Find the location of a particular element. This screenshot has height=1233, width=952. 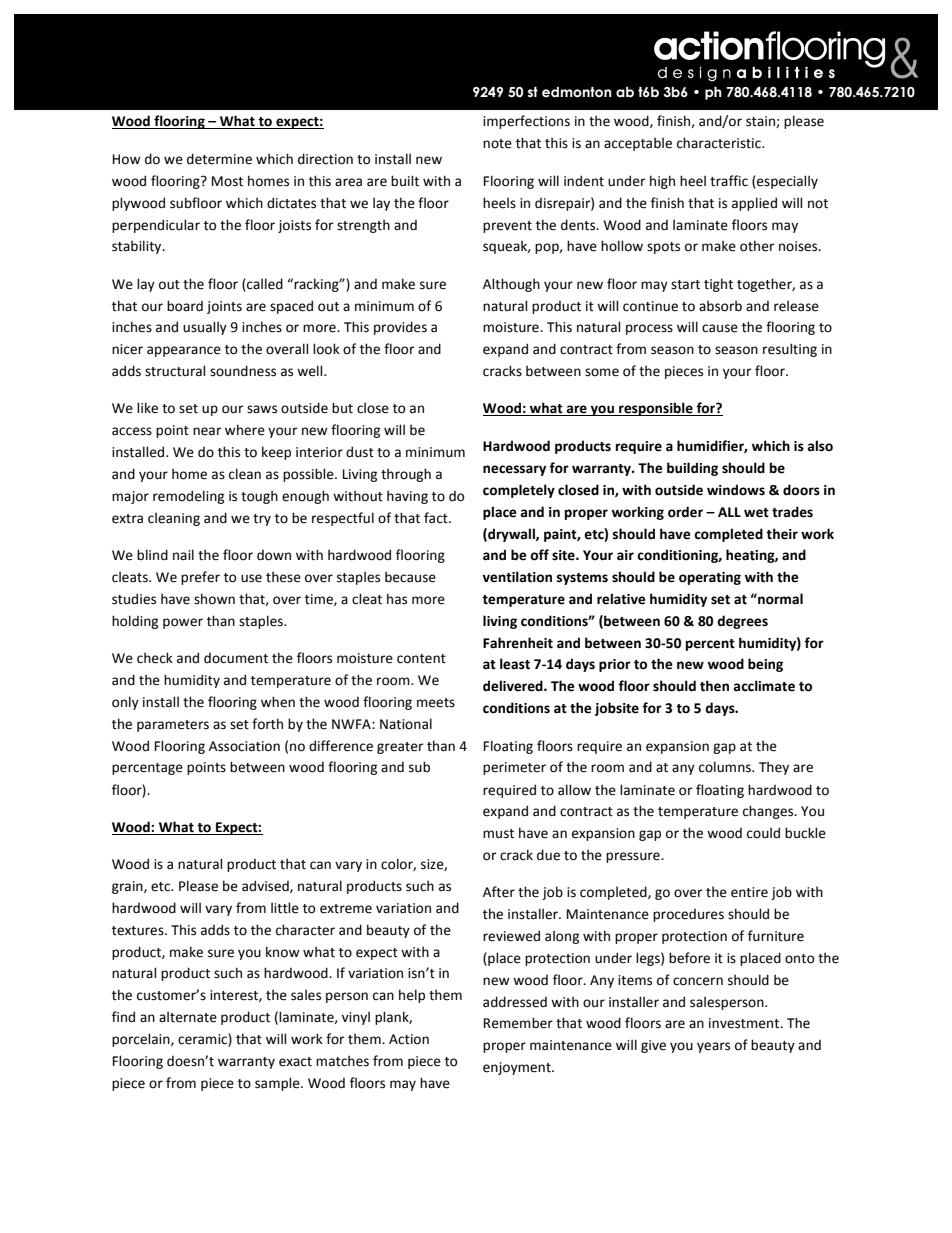

perimeter is located at coordinates (514, 768).
